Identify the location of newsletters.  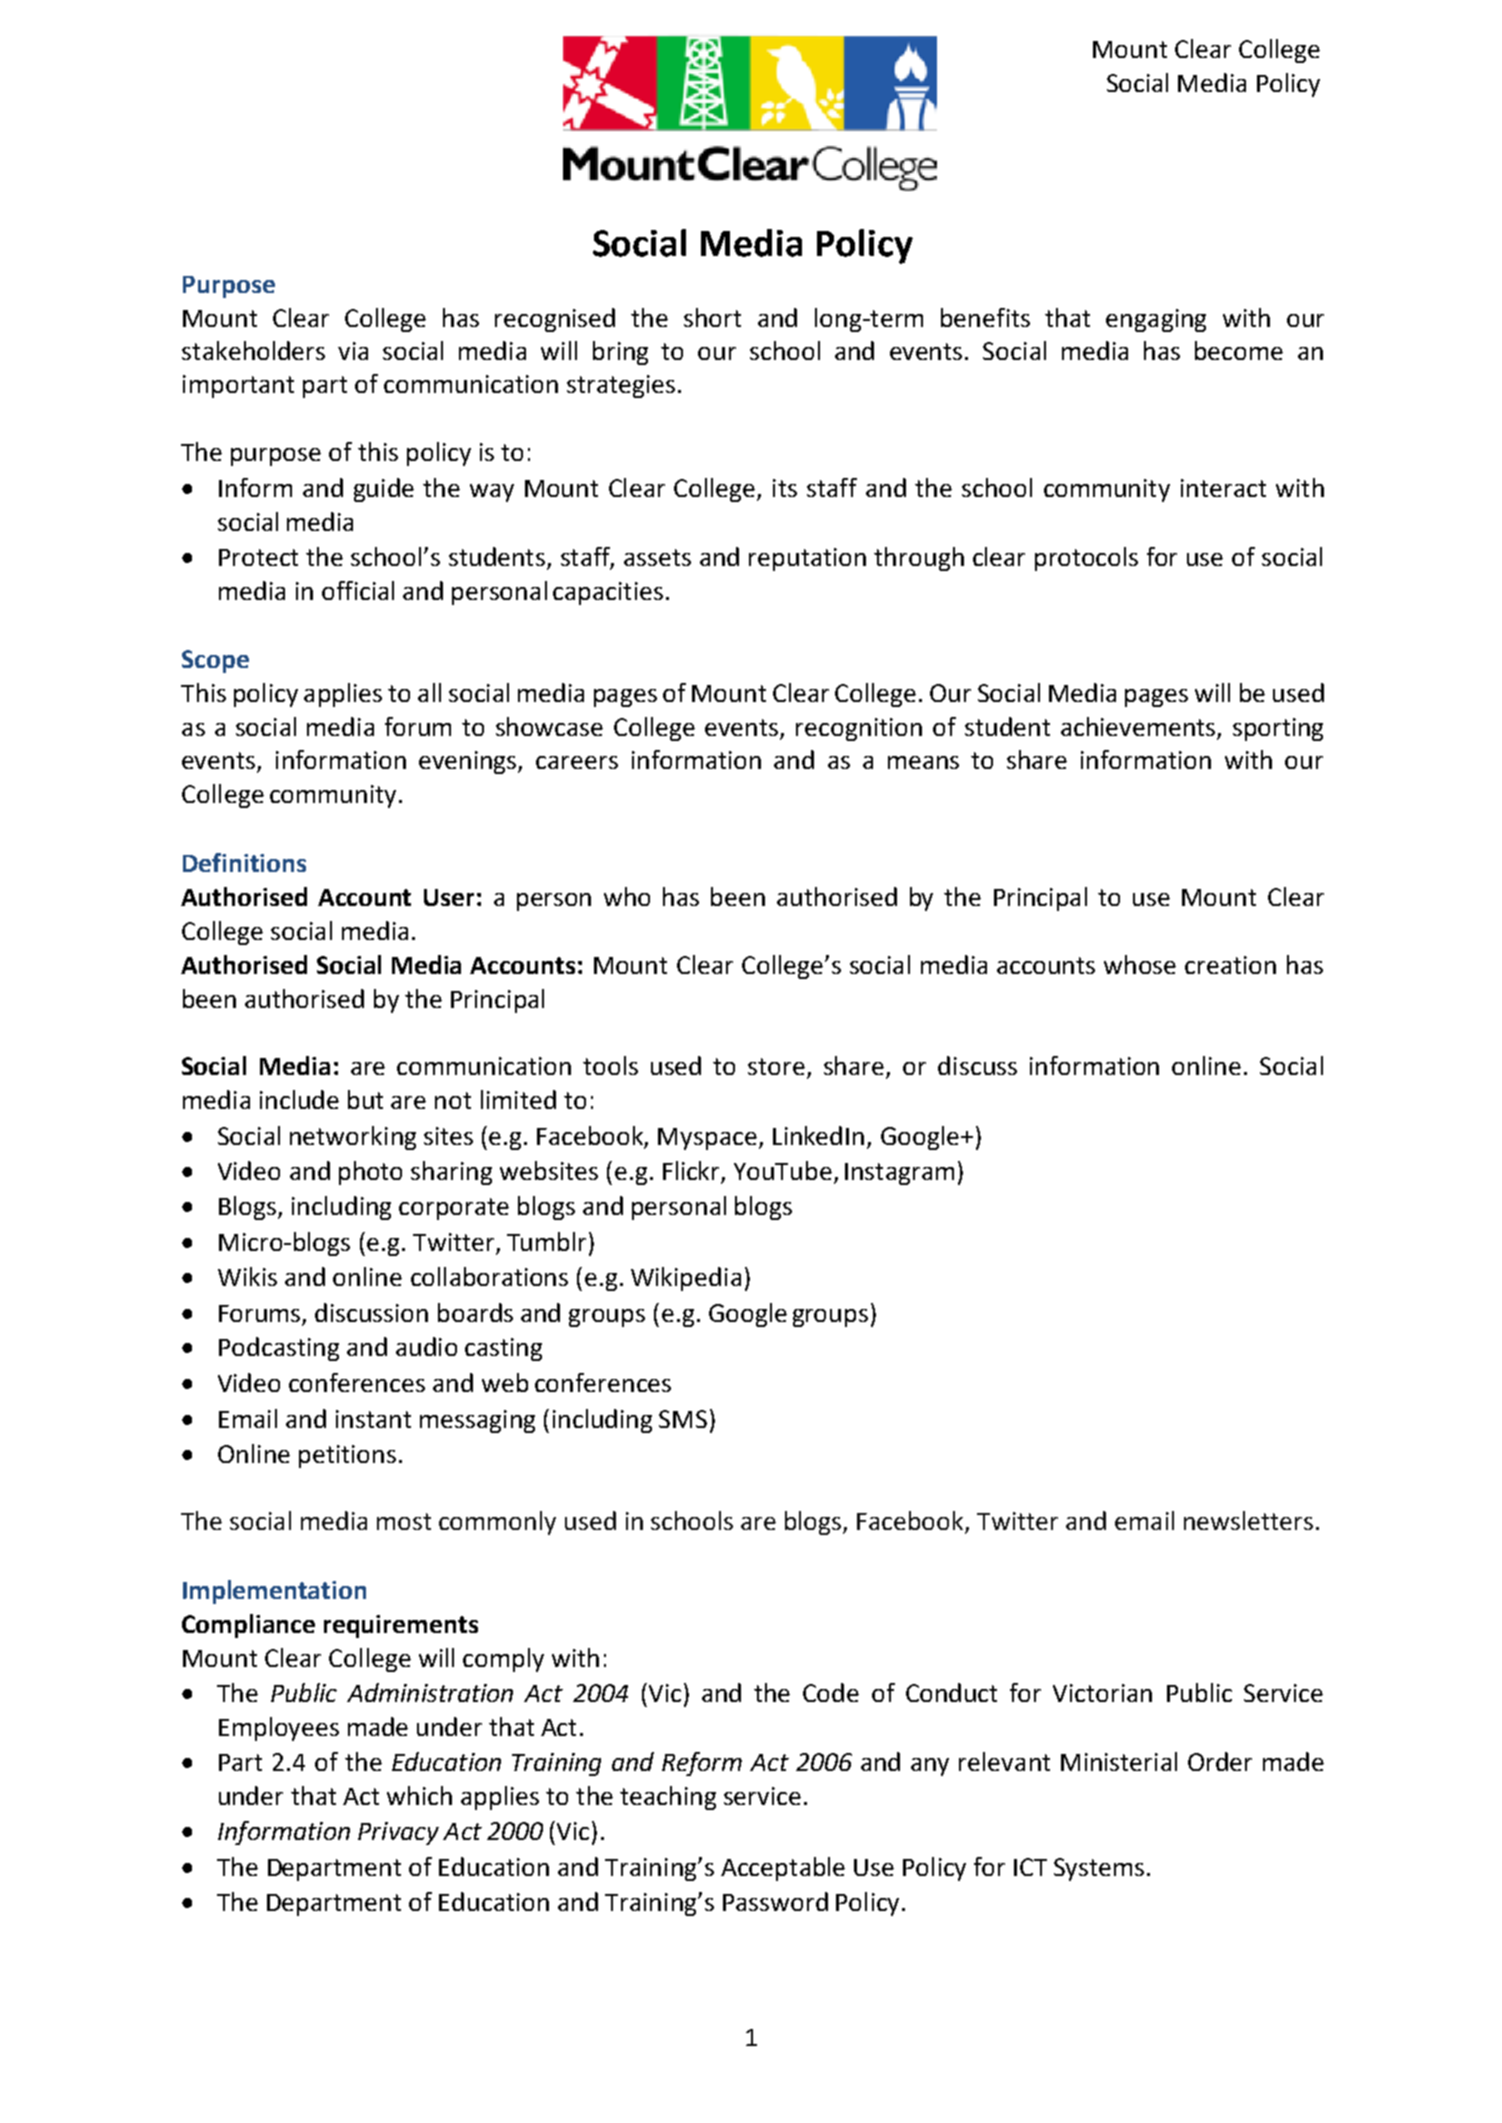
(1248, 1520).
